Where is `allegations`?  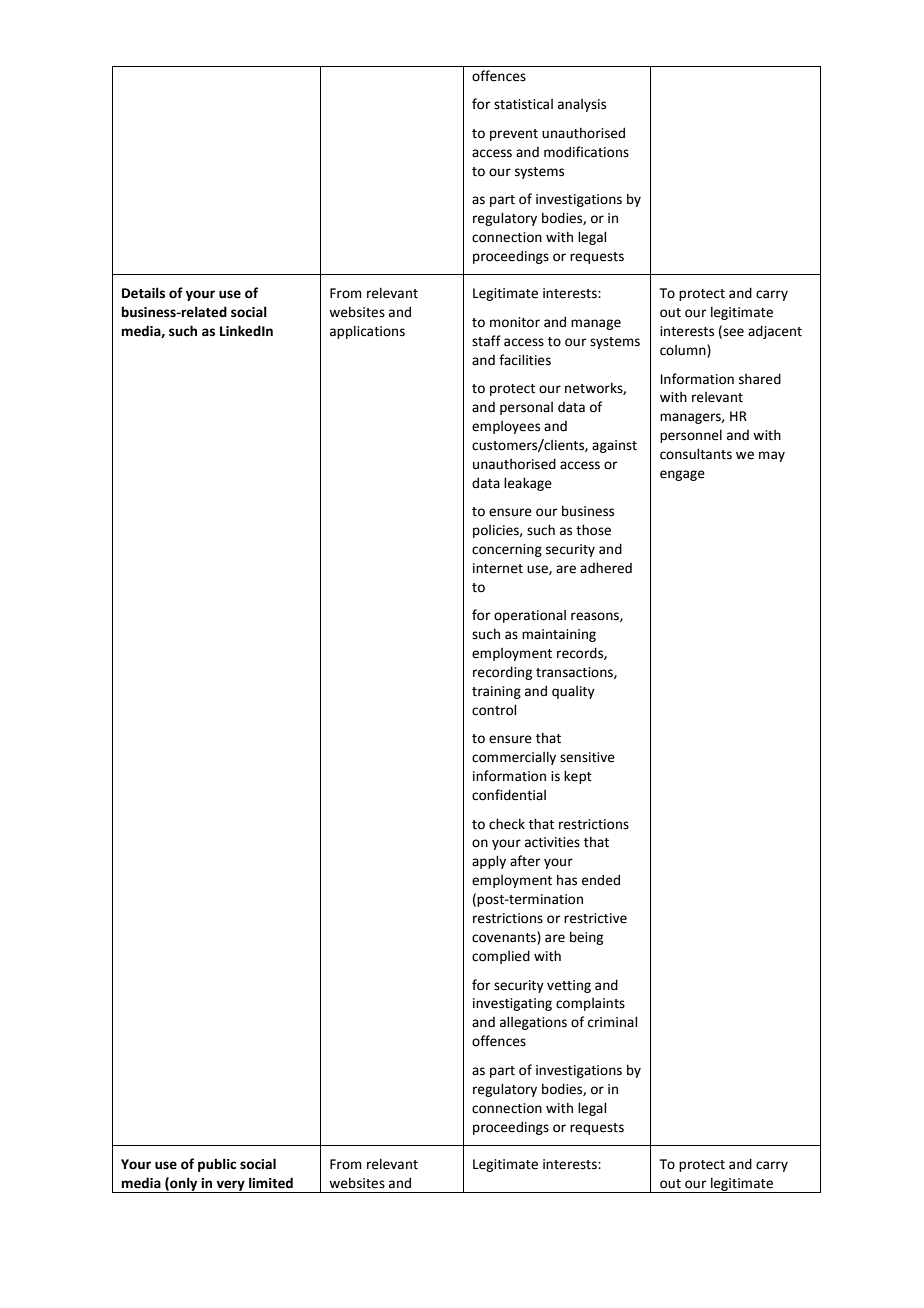 allegations is located at coordinates (533, 1023).
